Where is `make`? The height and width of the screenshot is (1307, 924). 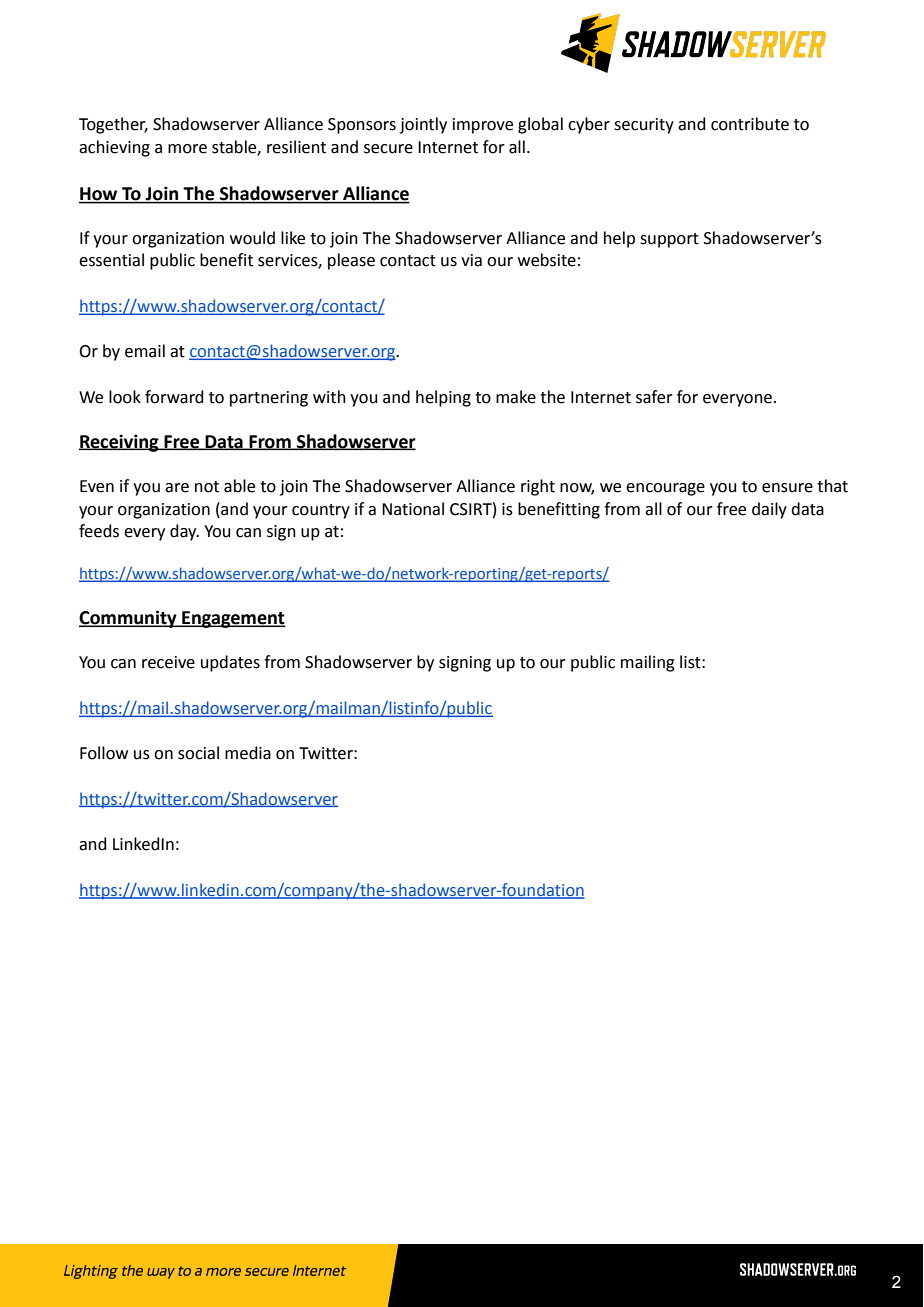 make is located at coordinates (516, 397).
